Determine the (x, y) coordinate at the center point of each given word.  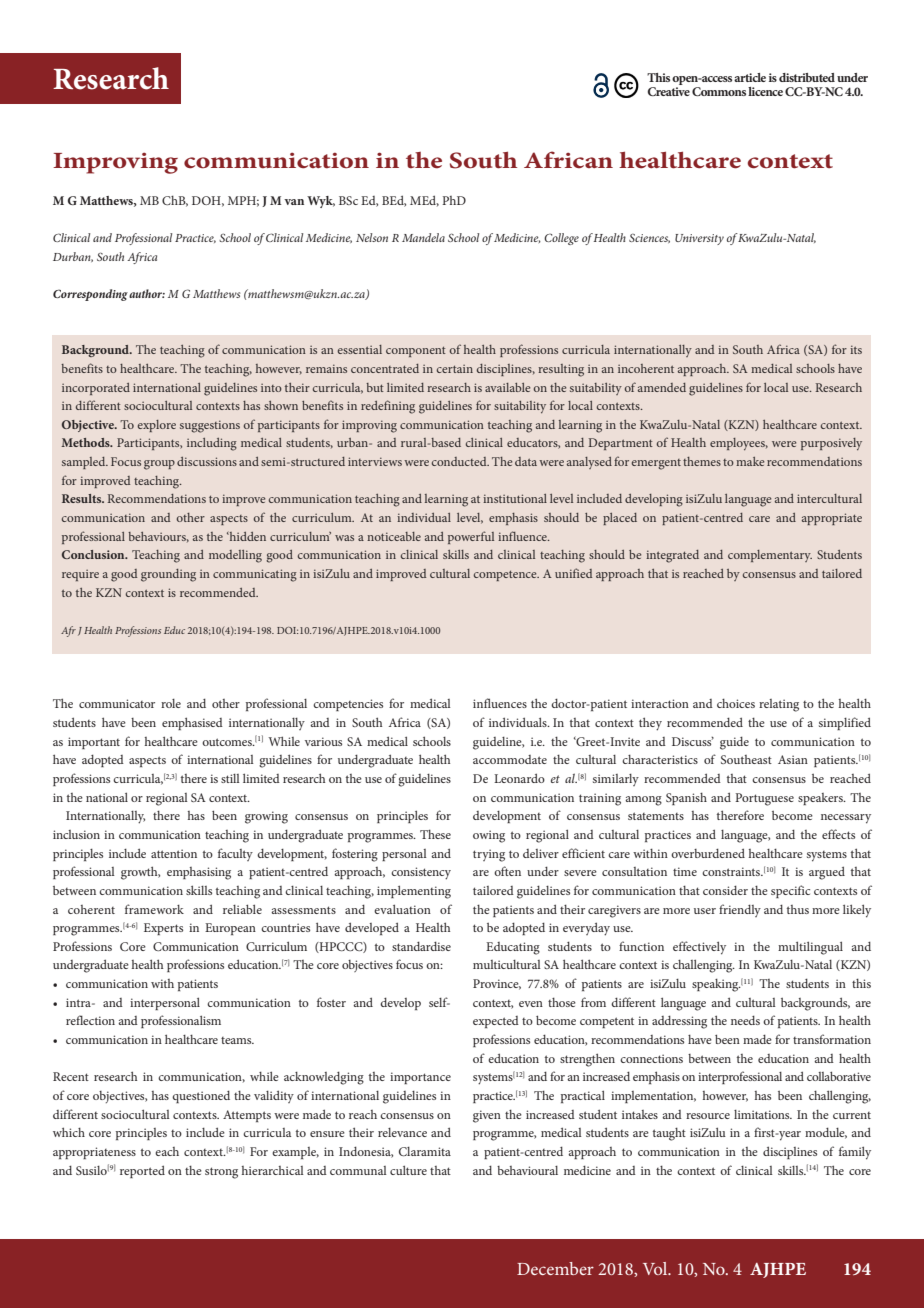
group (159, 465)
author (147, 293)
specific (790, 891)
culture (408, 1170)
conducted (460, 461)
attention (174, 853)
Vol (656, 1268)
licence (765, 91)
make (750, 461)
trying (489, 855)
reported (142, 1171)
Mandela (423, 237)
